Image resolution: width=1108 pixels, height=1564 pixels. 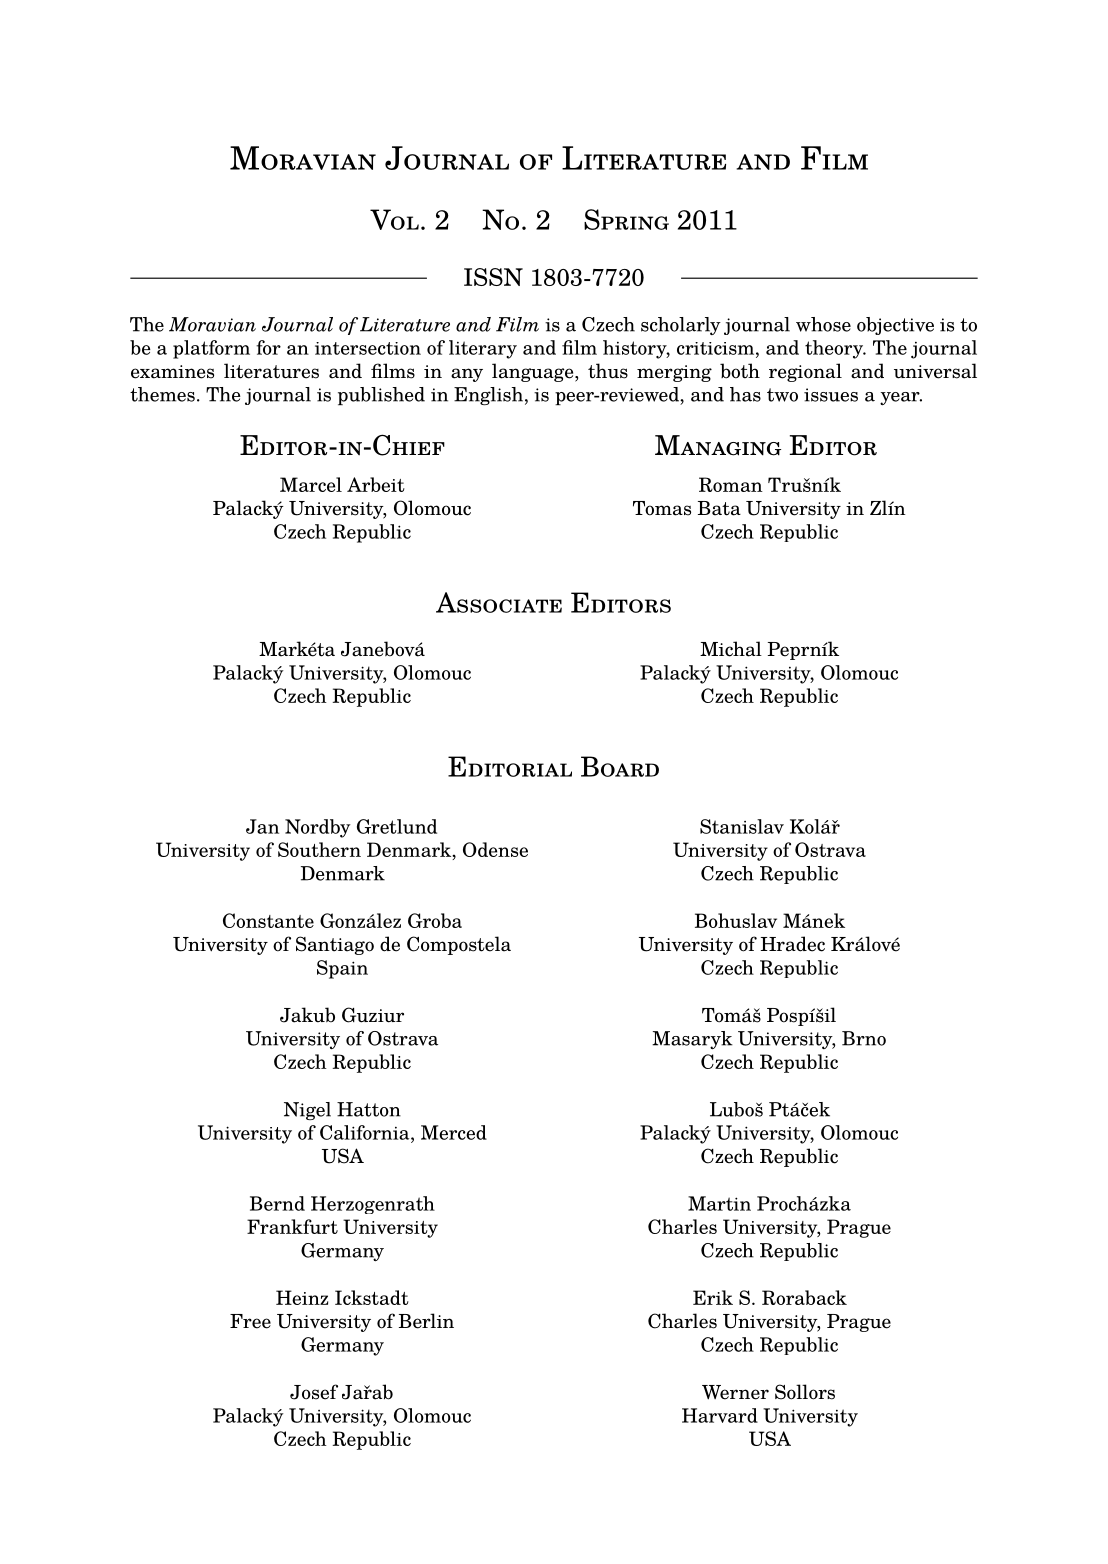 What do you see at coordinates (499, 602) in the screenshot?
I see `Associate` at bounding box center [499, 602].
